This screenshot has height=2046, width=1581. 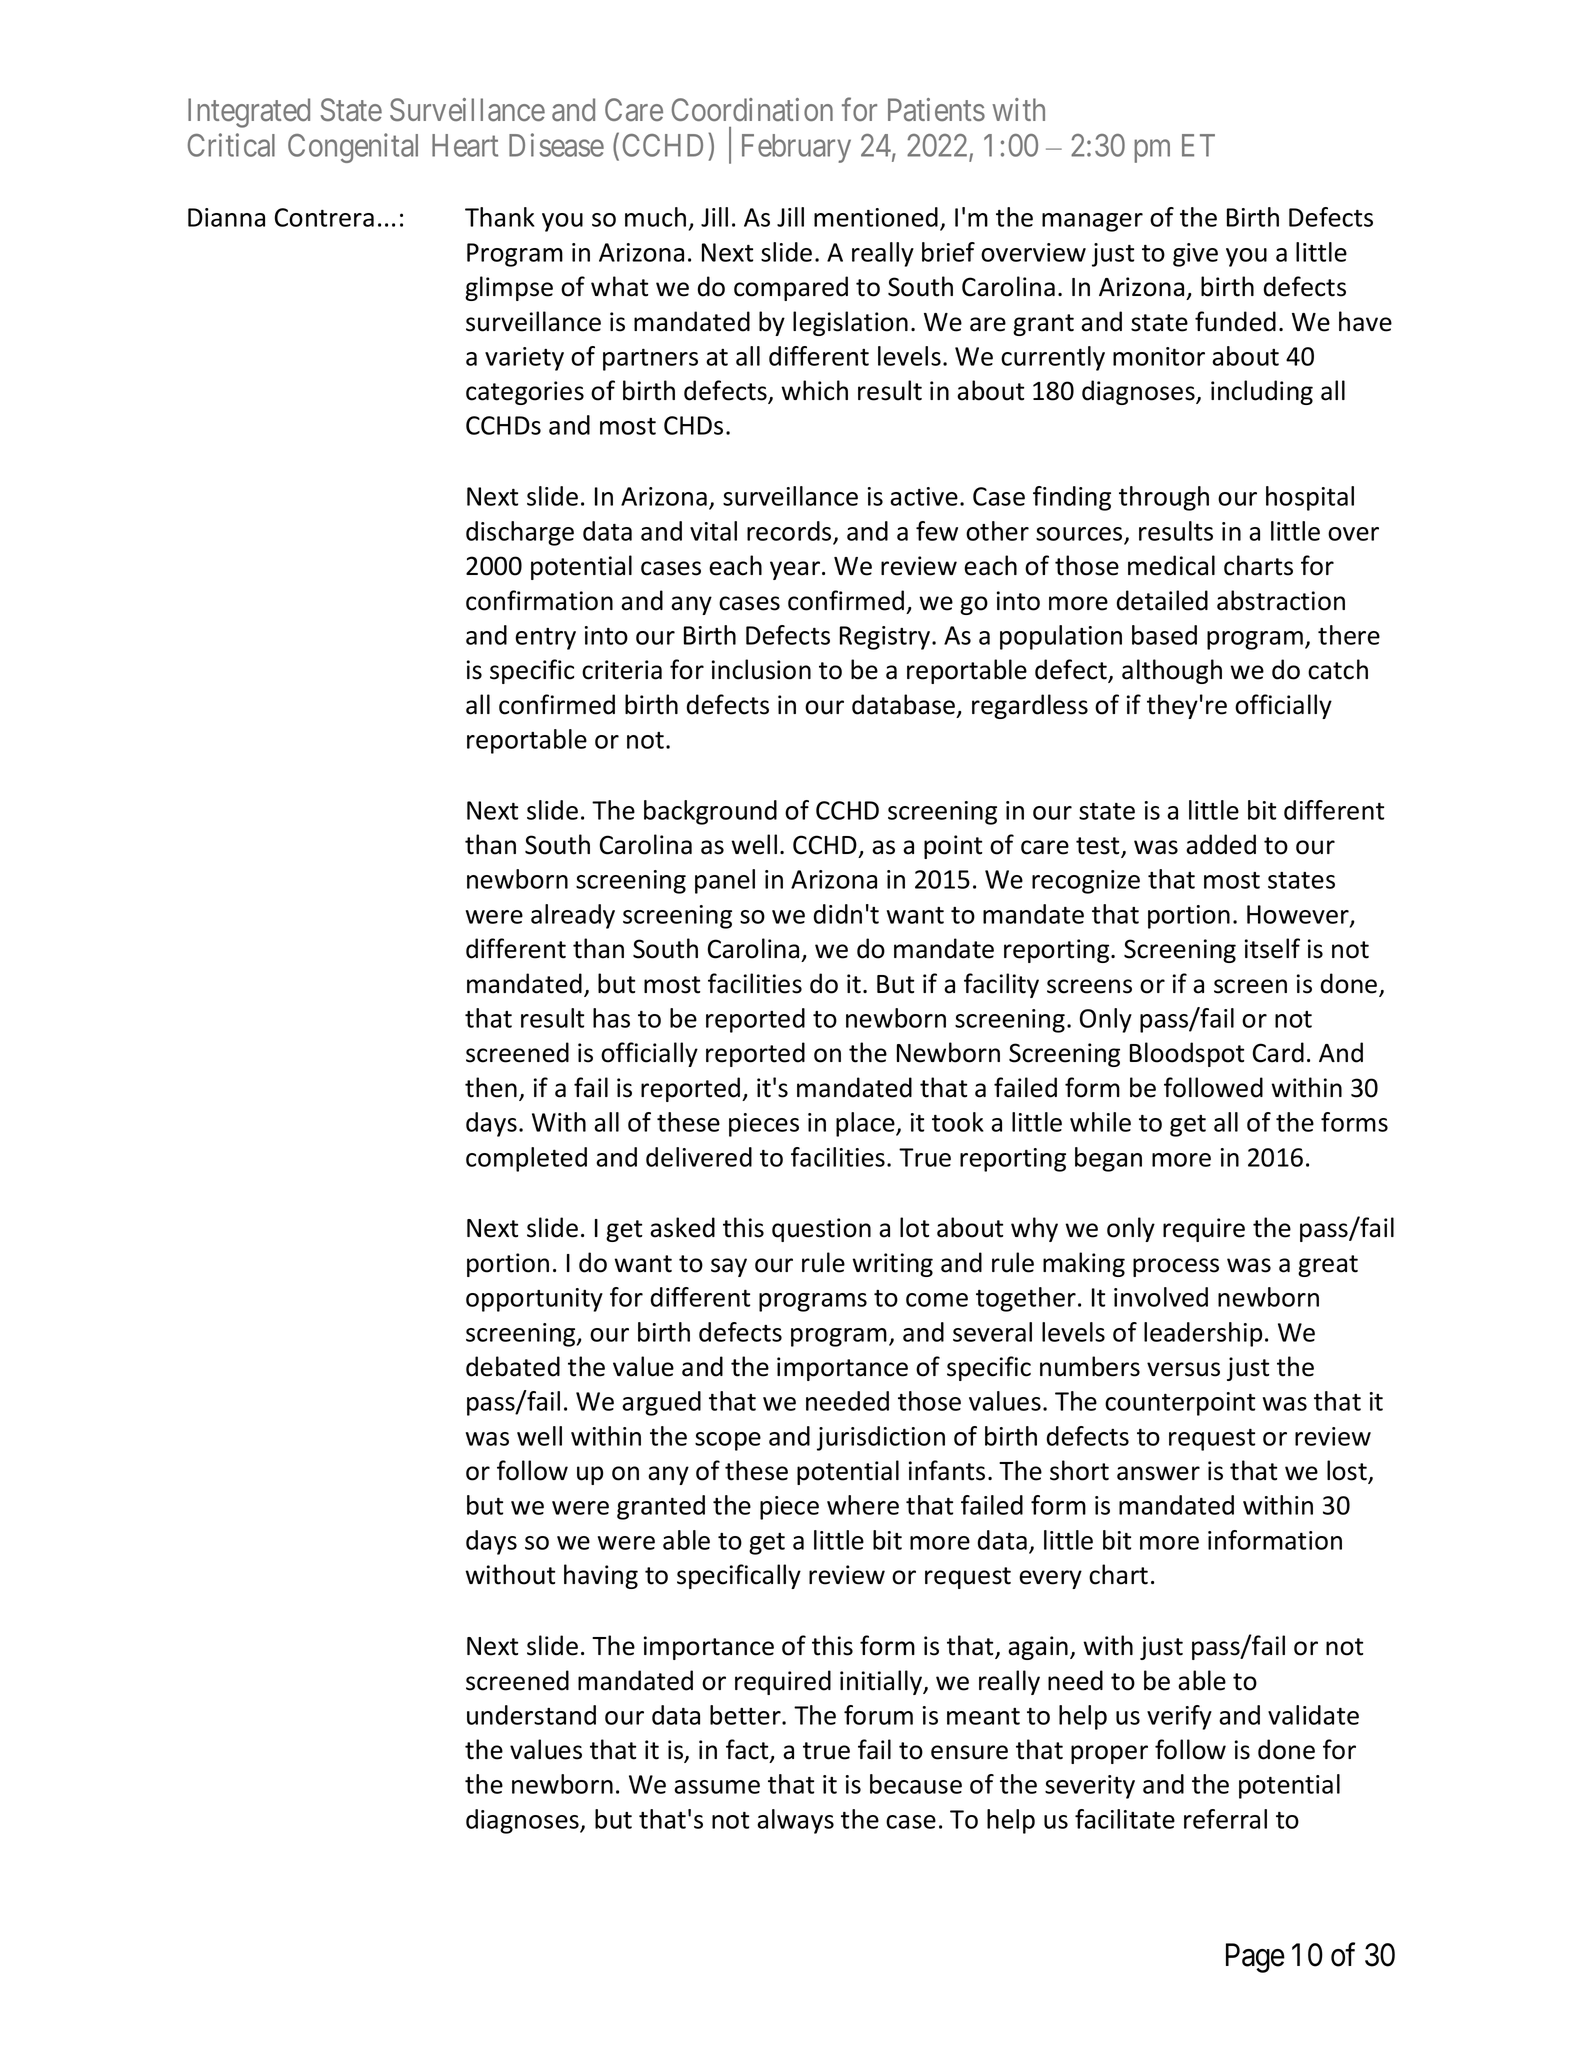 What do you see at coordinates (729, 1267) in the screenshot?
I see `say` at bounding box center [729, 1267].
